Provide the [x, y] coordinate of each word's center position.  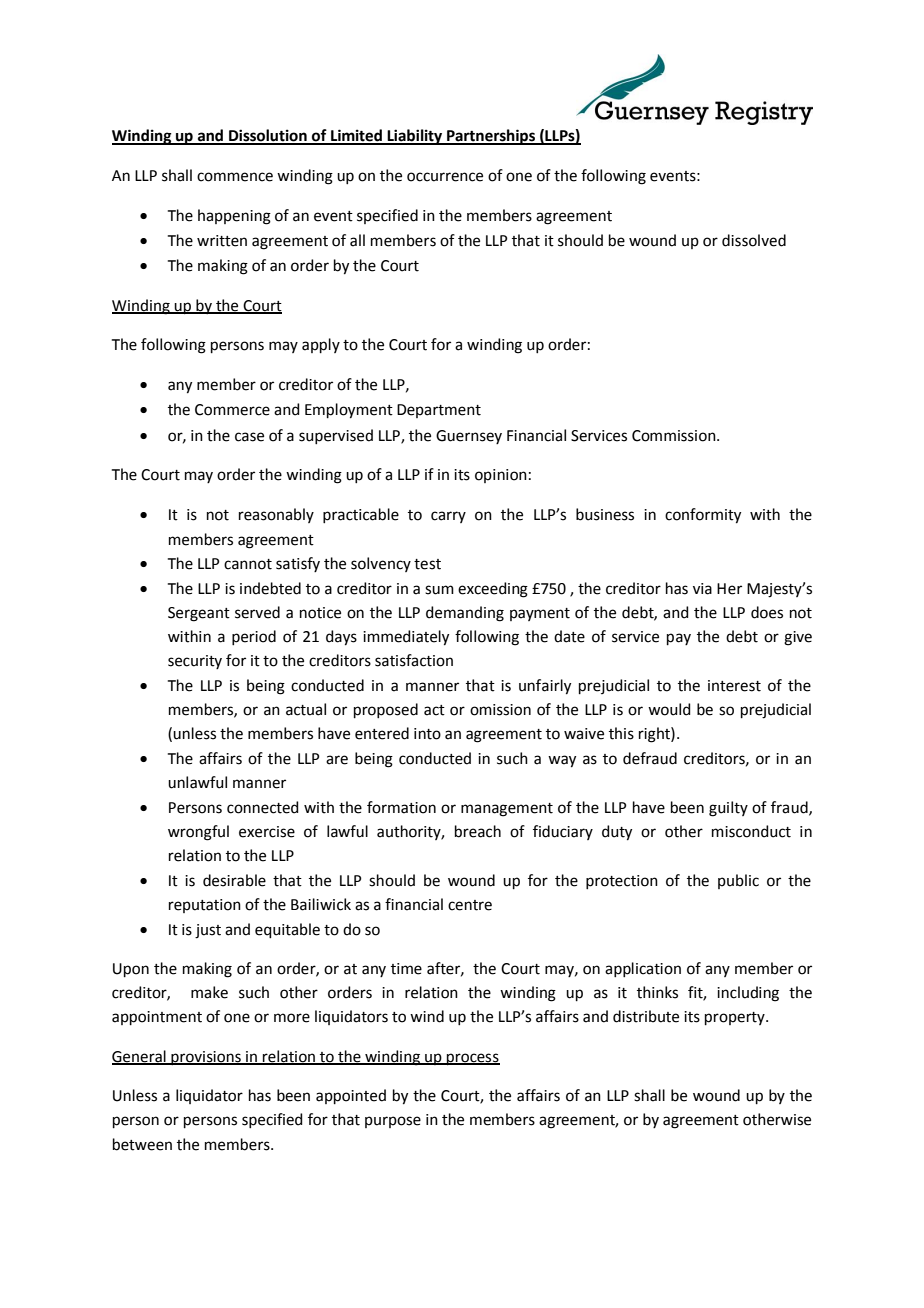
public [738, 881]
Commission [675, 436]
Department [439, 411]
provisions [206, 1058]
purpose [393, 1122]
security [195, 662]
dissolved [754, 240]
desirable [234, 880]
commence [235, 177]
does [767, 612]
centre [470, 905]
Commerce [232, 410]
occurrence [445, 177]
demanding [465, 614]
